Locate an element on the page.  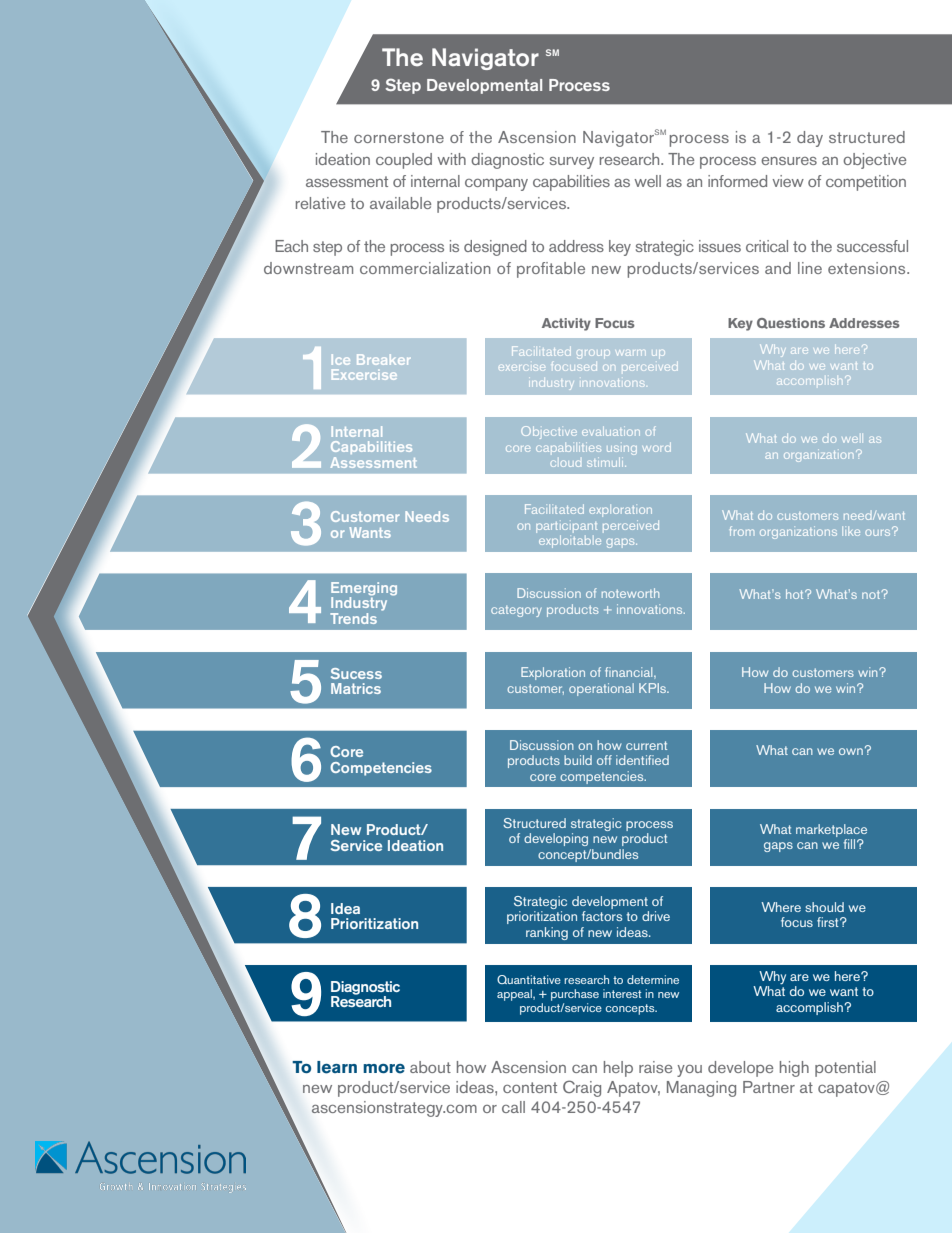
group is located at coordinates (593, 354).
